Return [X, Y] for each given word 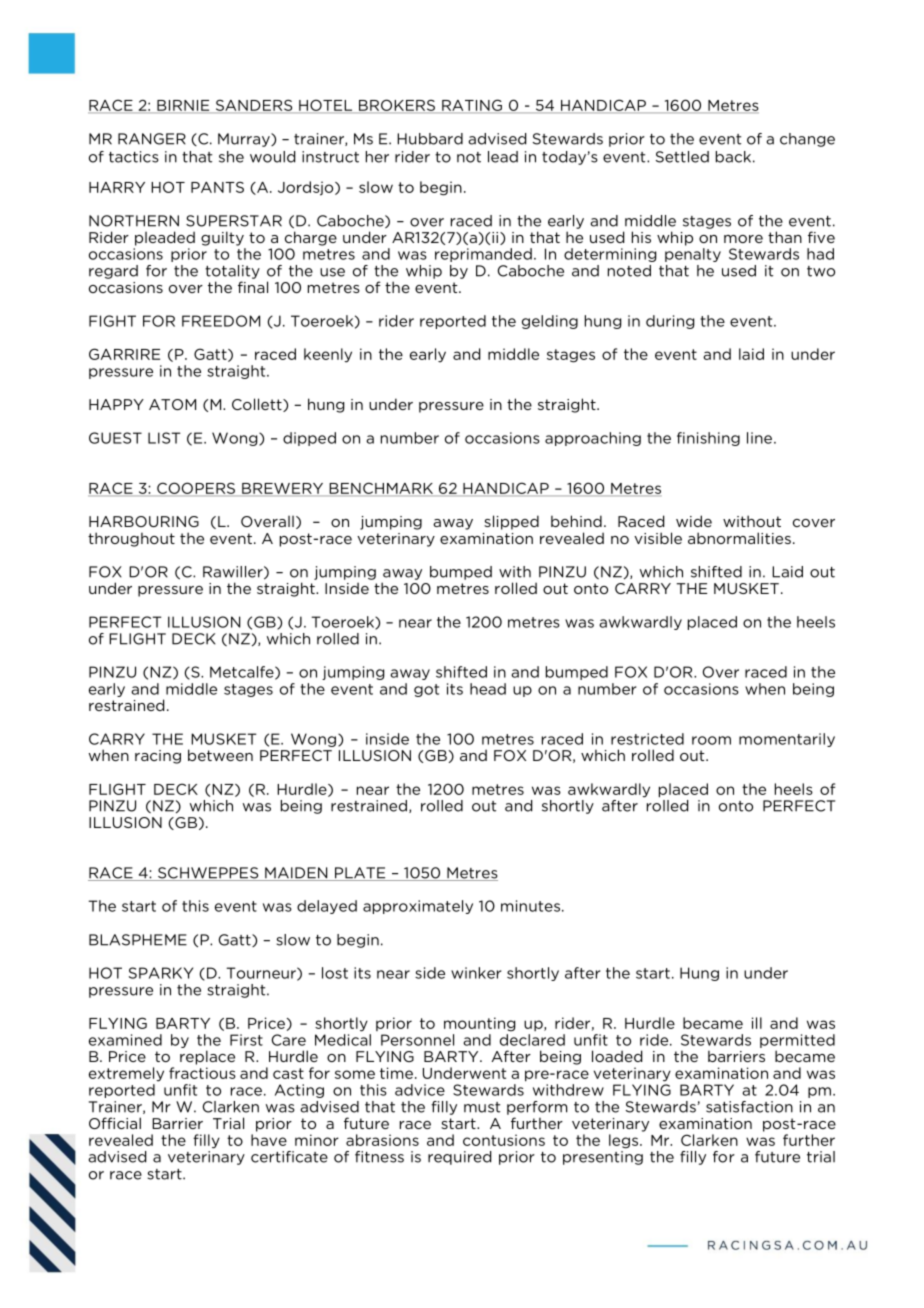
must [482, 1107]
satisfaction [749, 1107]
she [231, 157]
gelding [550, 322]
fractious [202, 1073]
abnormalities [739, 538]
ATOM [172, 404]
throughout [131, 539]
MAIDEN [296, 874]
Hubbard [430, 139]
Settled [682, 157]
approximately [418, 907]
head [488, 689]
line [759, 438]
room [711, 740]
